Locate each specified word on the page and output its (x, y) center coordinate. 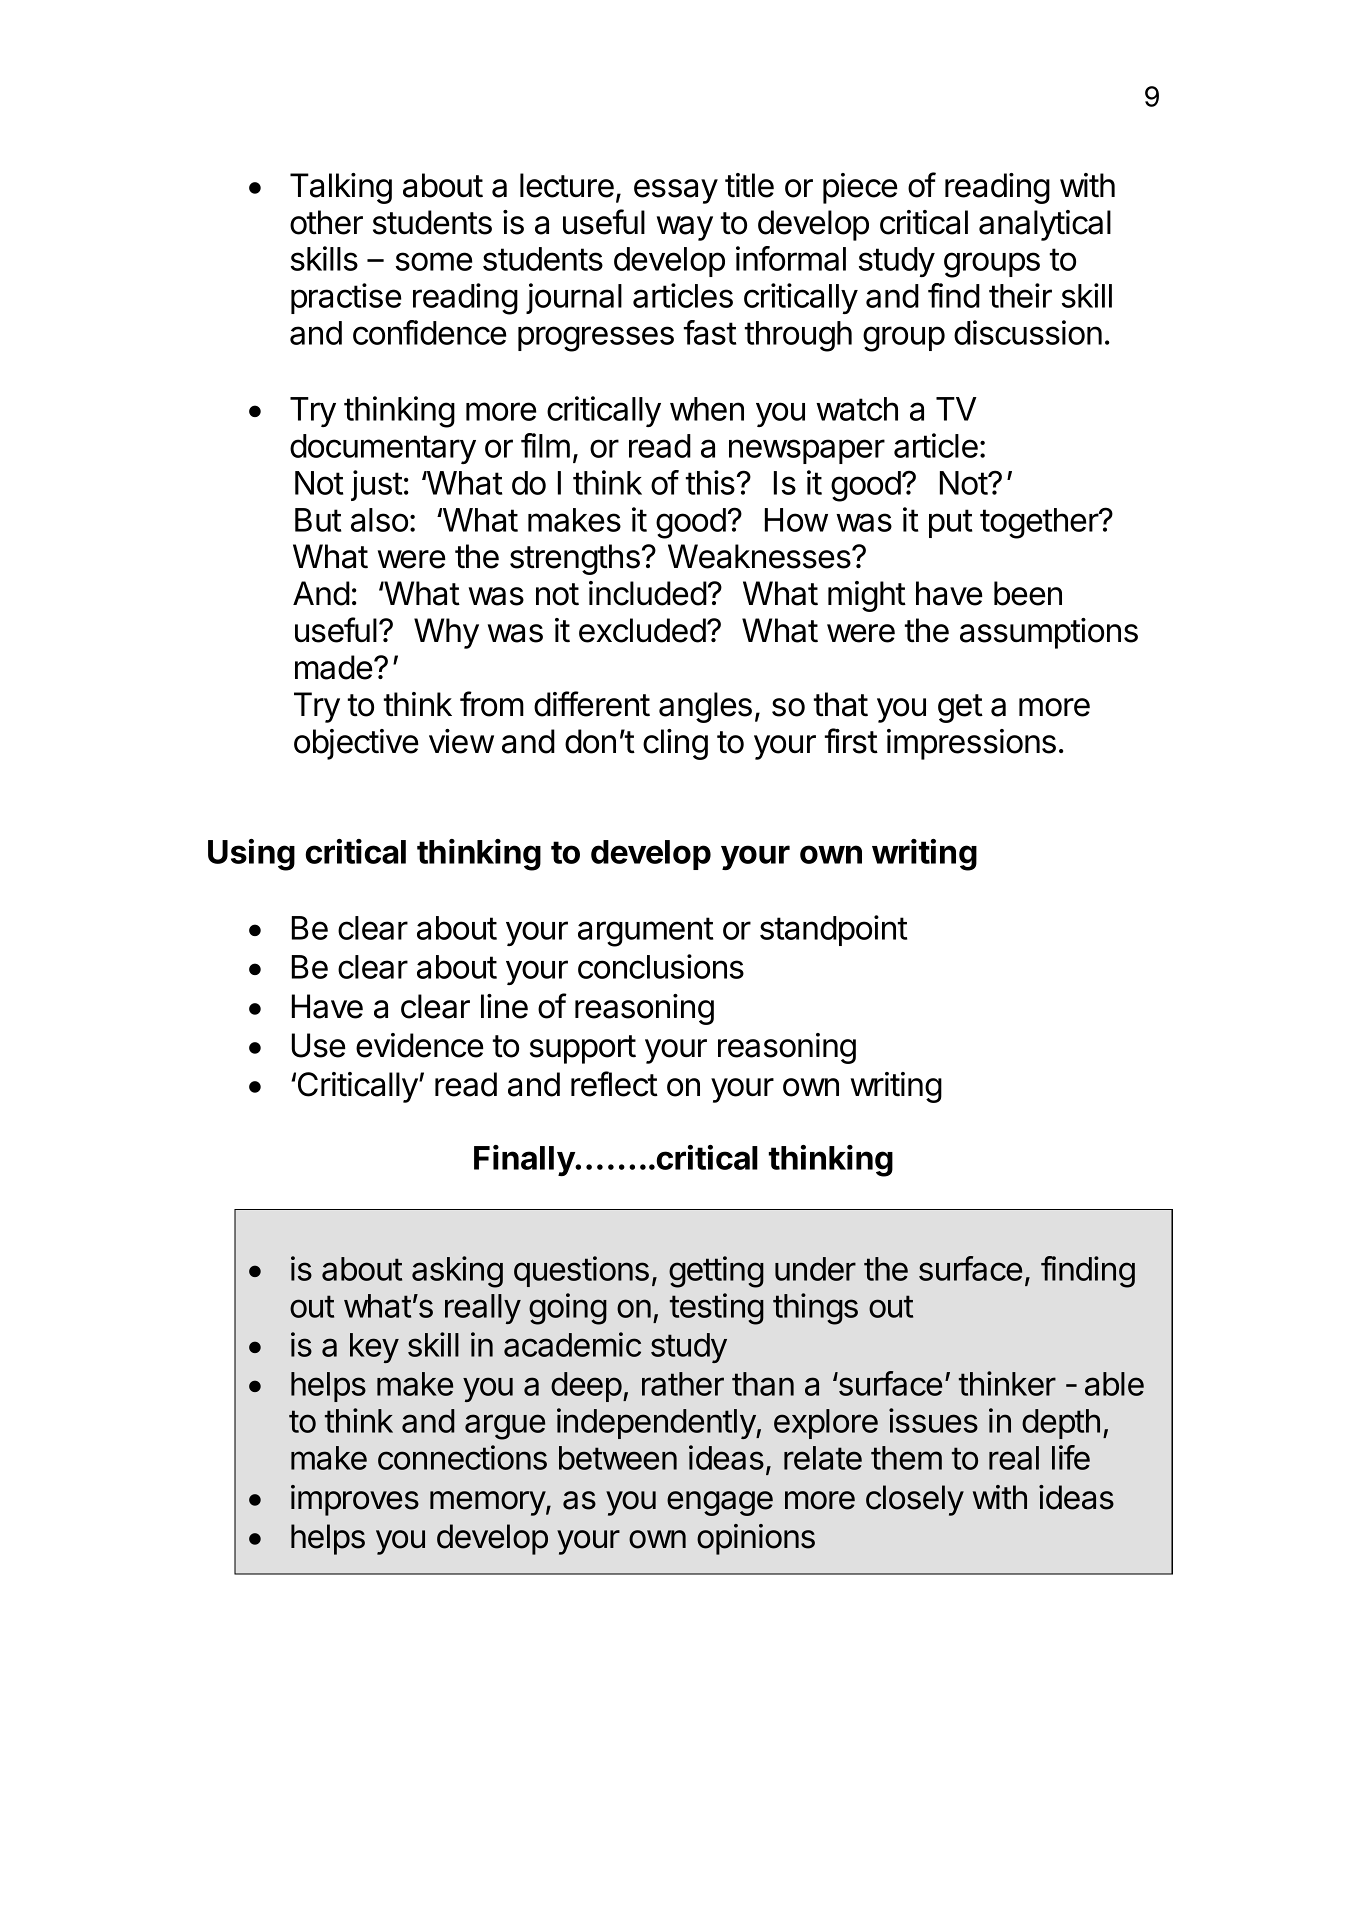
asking (457, 1272)
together (1040, 523)
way (685, 228)
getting (716, 1272)
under (815, 1269)
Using (251, 855)
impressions (971, 744)
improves (355, 1500)
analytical (1045, 225)
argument (645, 932)
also (379, 520)
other (326, 222)
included (648, 593)
